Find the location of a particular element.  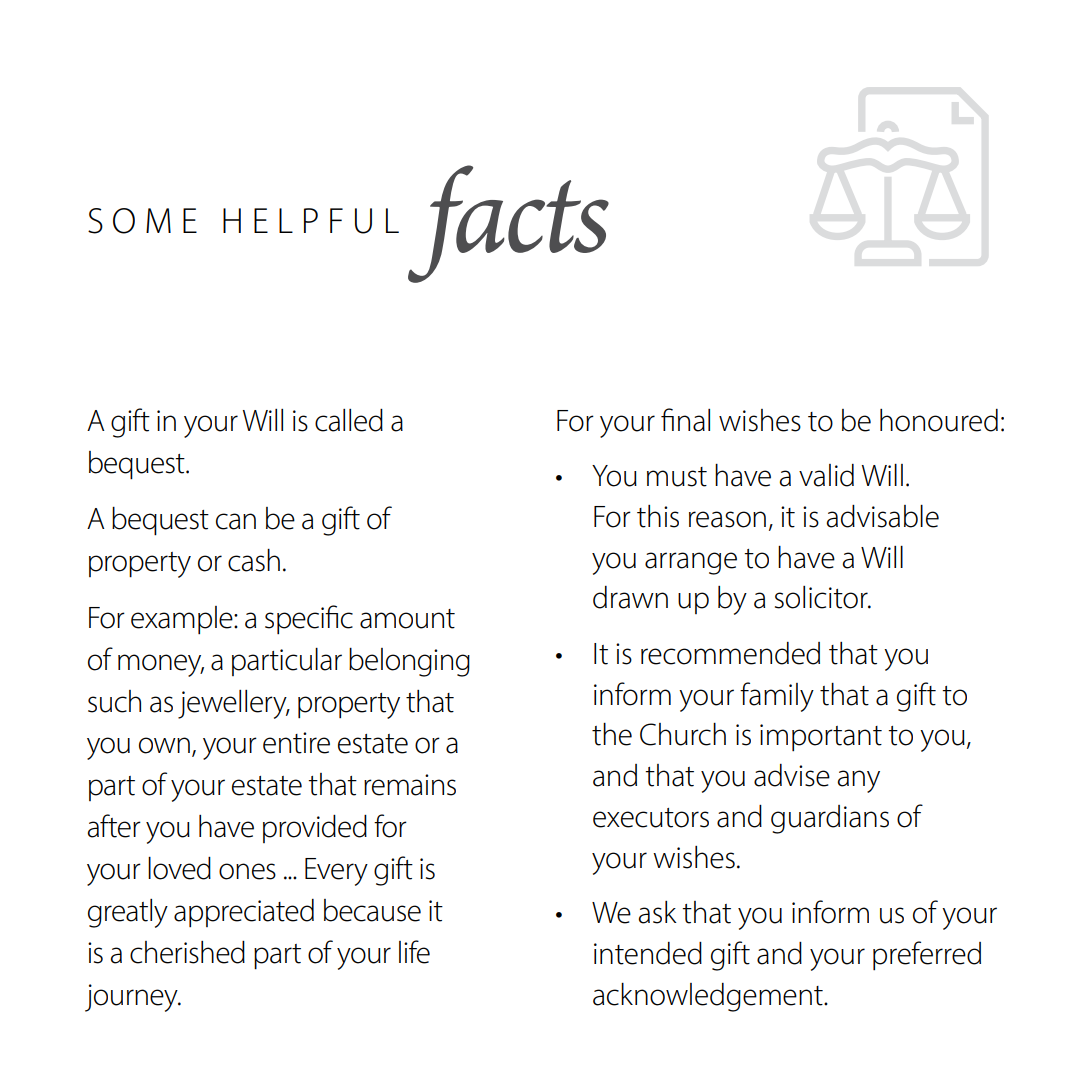

important is located at coordinates (821, 738).
